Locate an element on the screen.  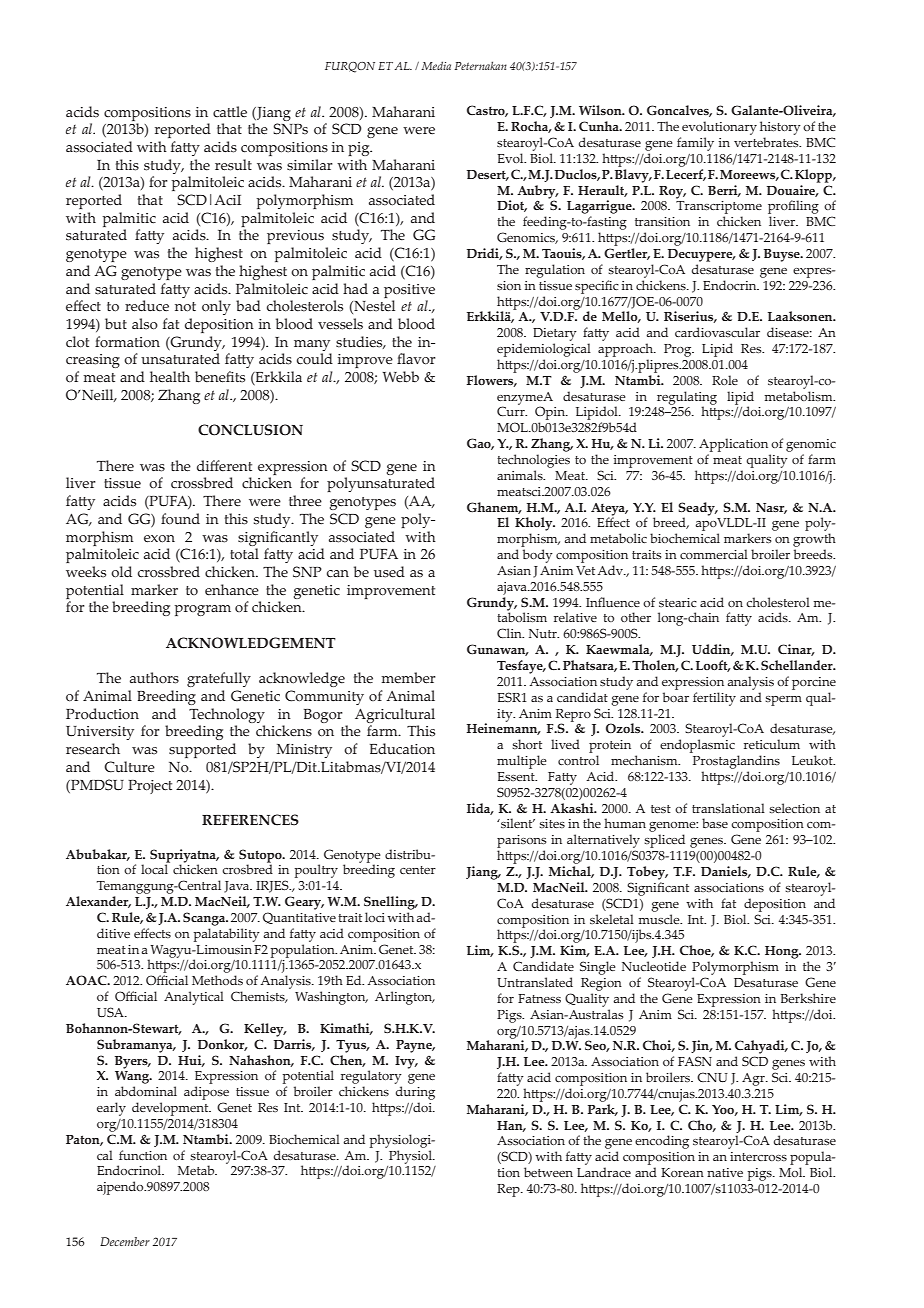
family is located at coordinates (695, 144).
